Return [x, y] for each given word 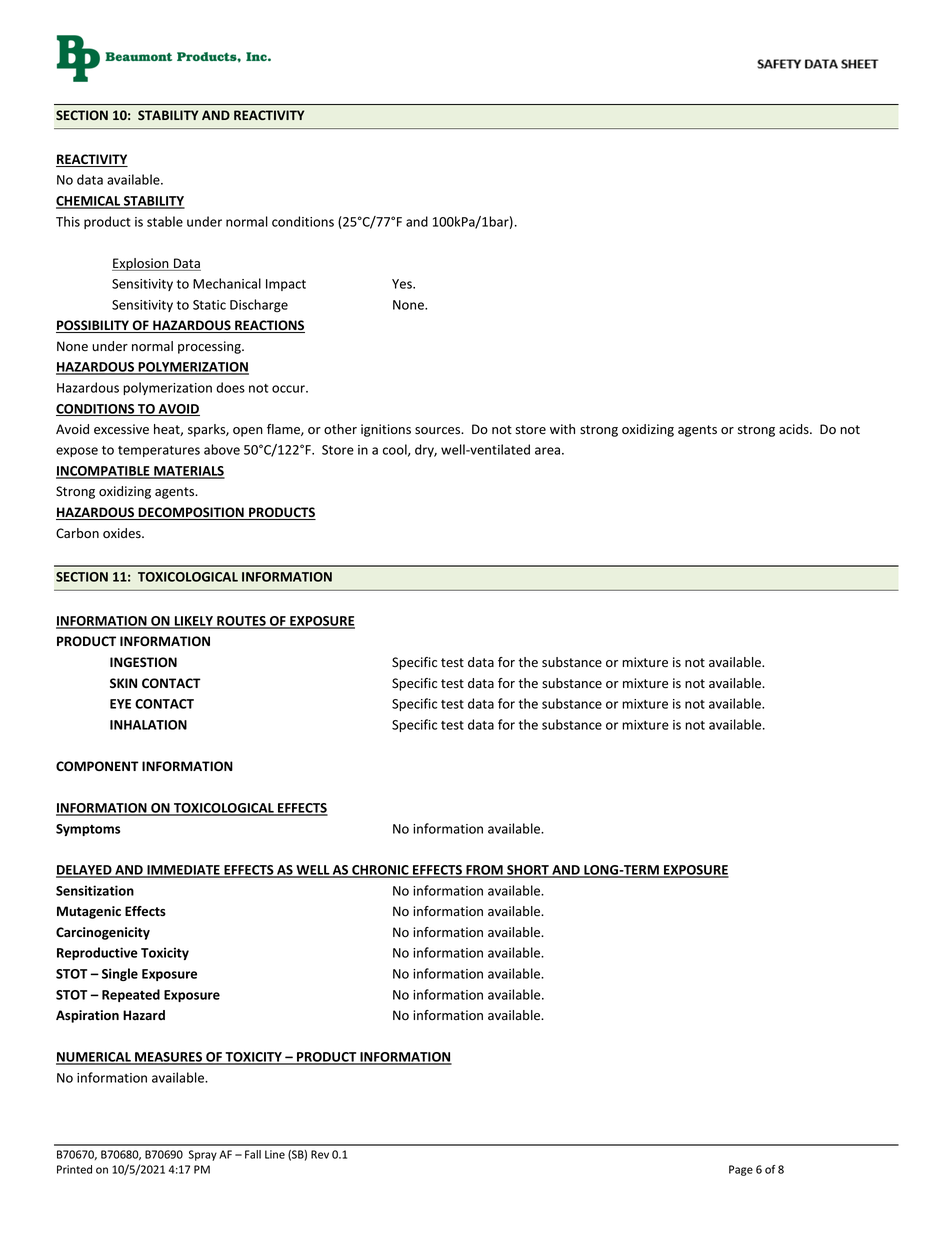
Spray [203, 1155]
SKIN [123, 683]
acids [795, 429]
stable [165, 221]
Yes [403, 284]
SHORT [528, 871]
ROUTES [241, 622]
